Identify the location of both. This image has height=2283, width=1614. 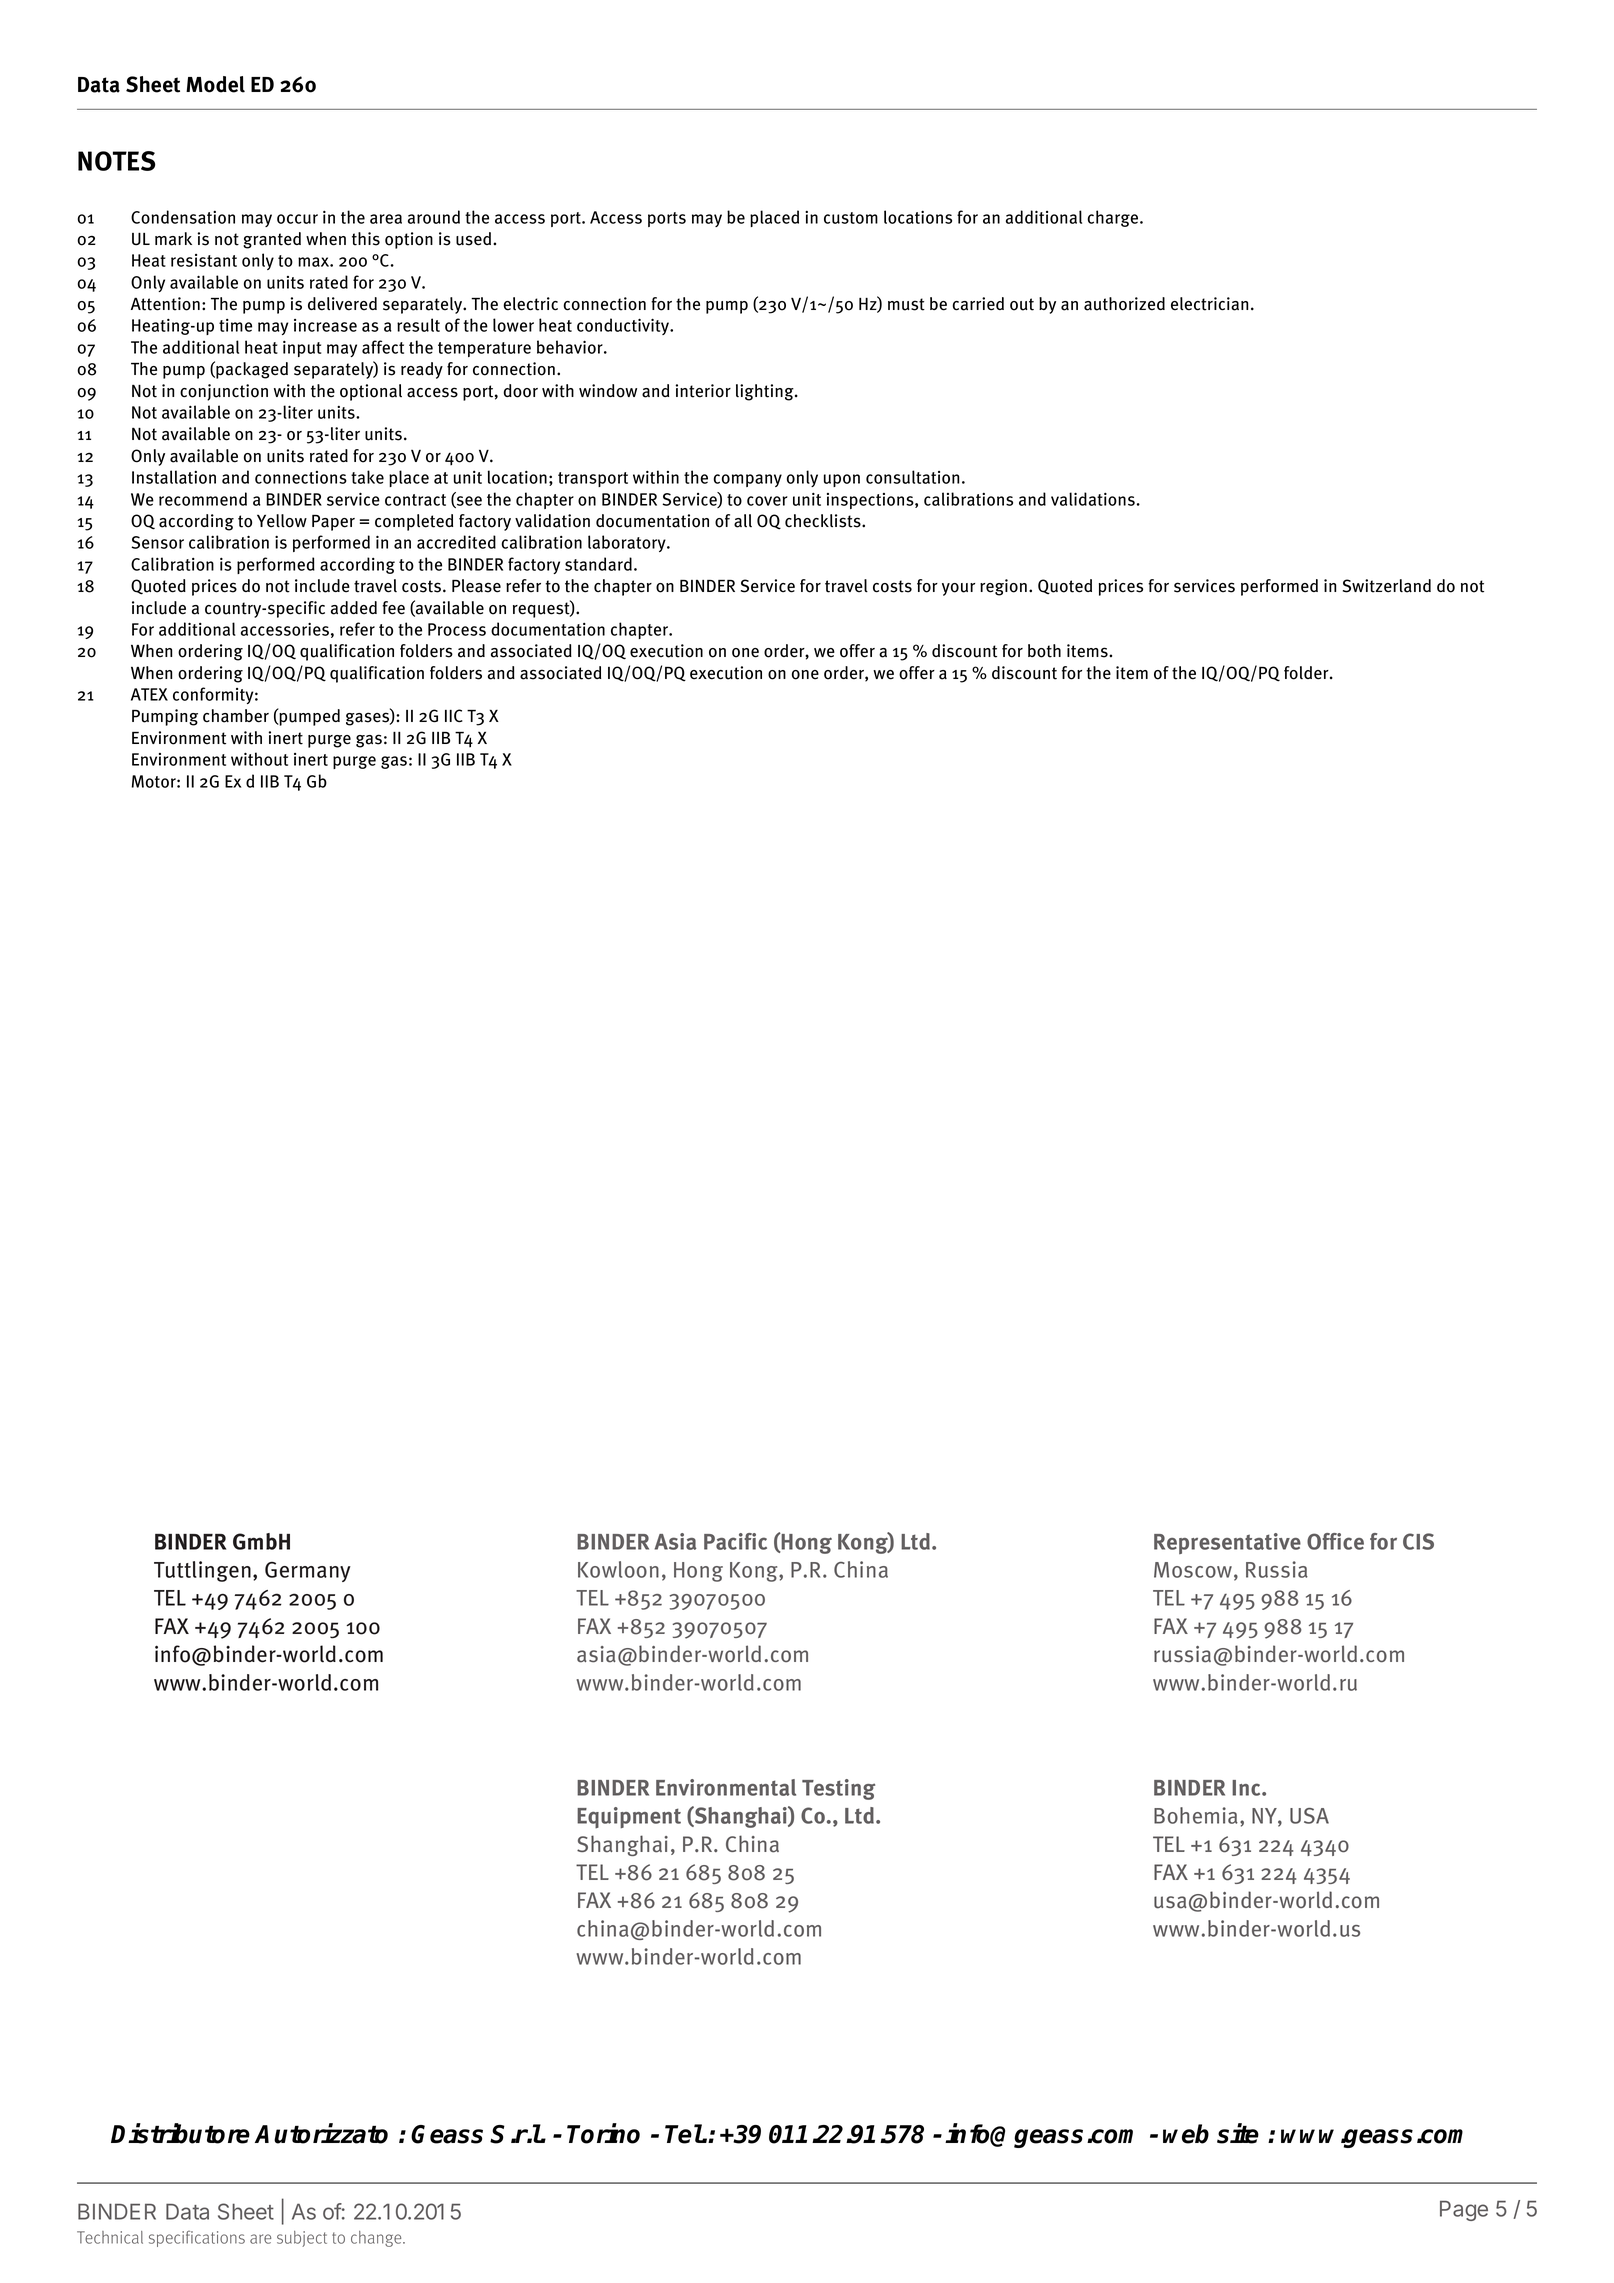
(1044, 651).
